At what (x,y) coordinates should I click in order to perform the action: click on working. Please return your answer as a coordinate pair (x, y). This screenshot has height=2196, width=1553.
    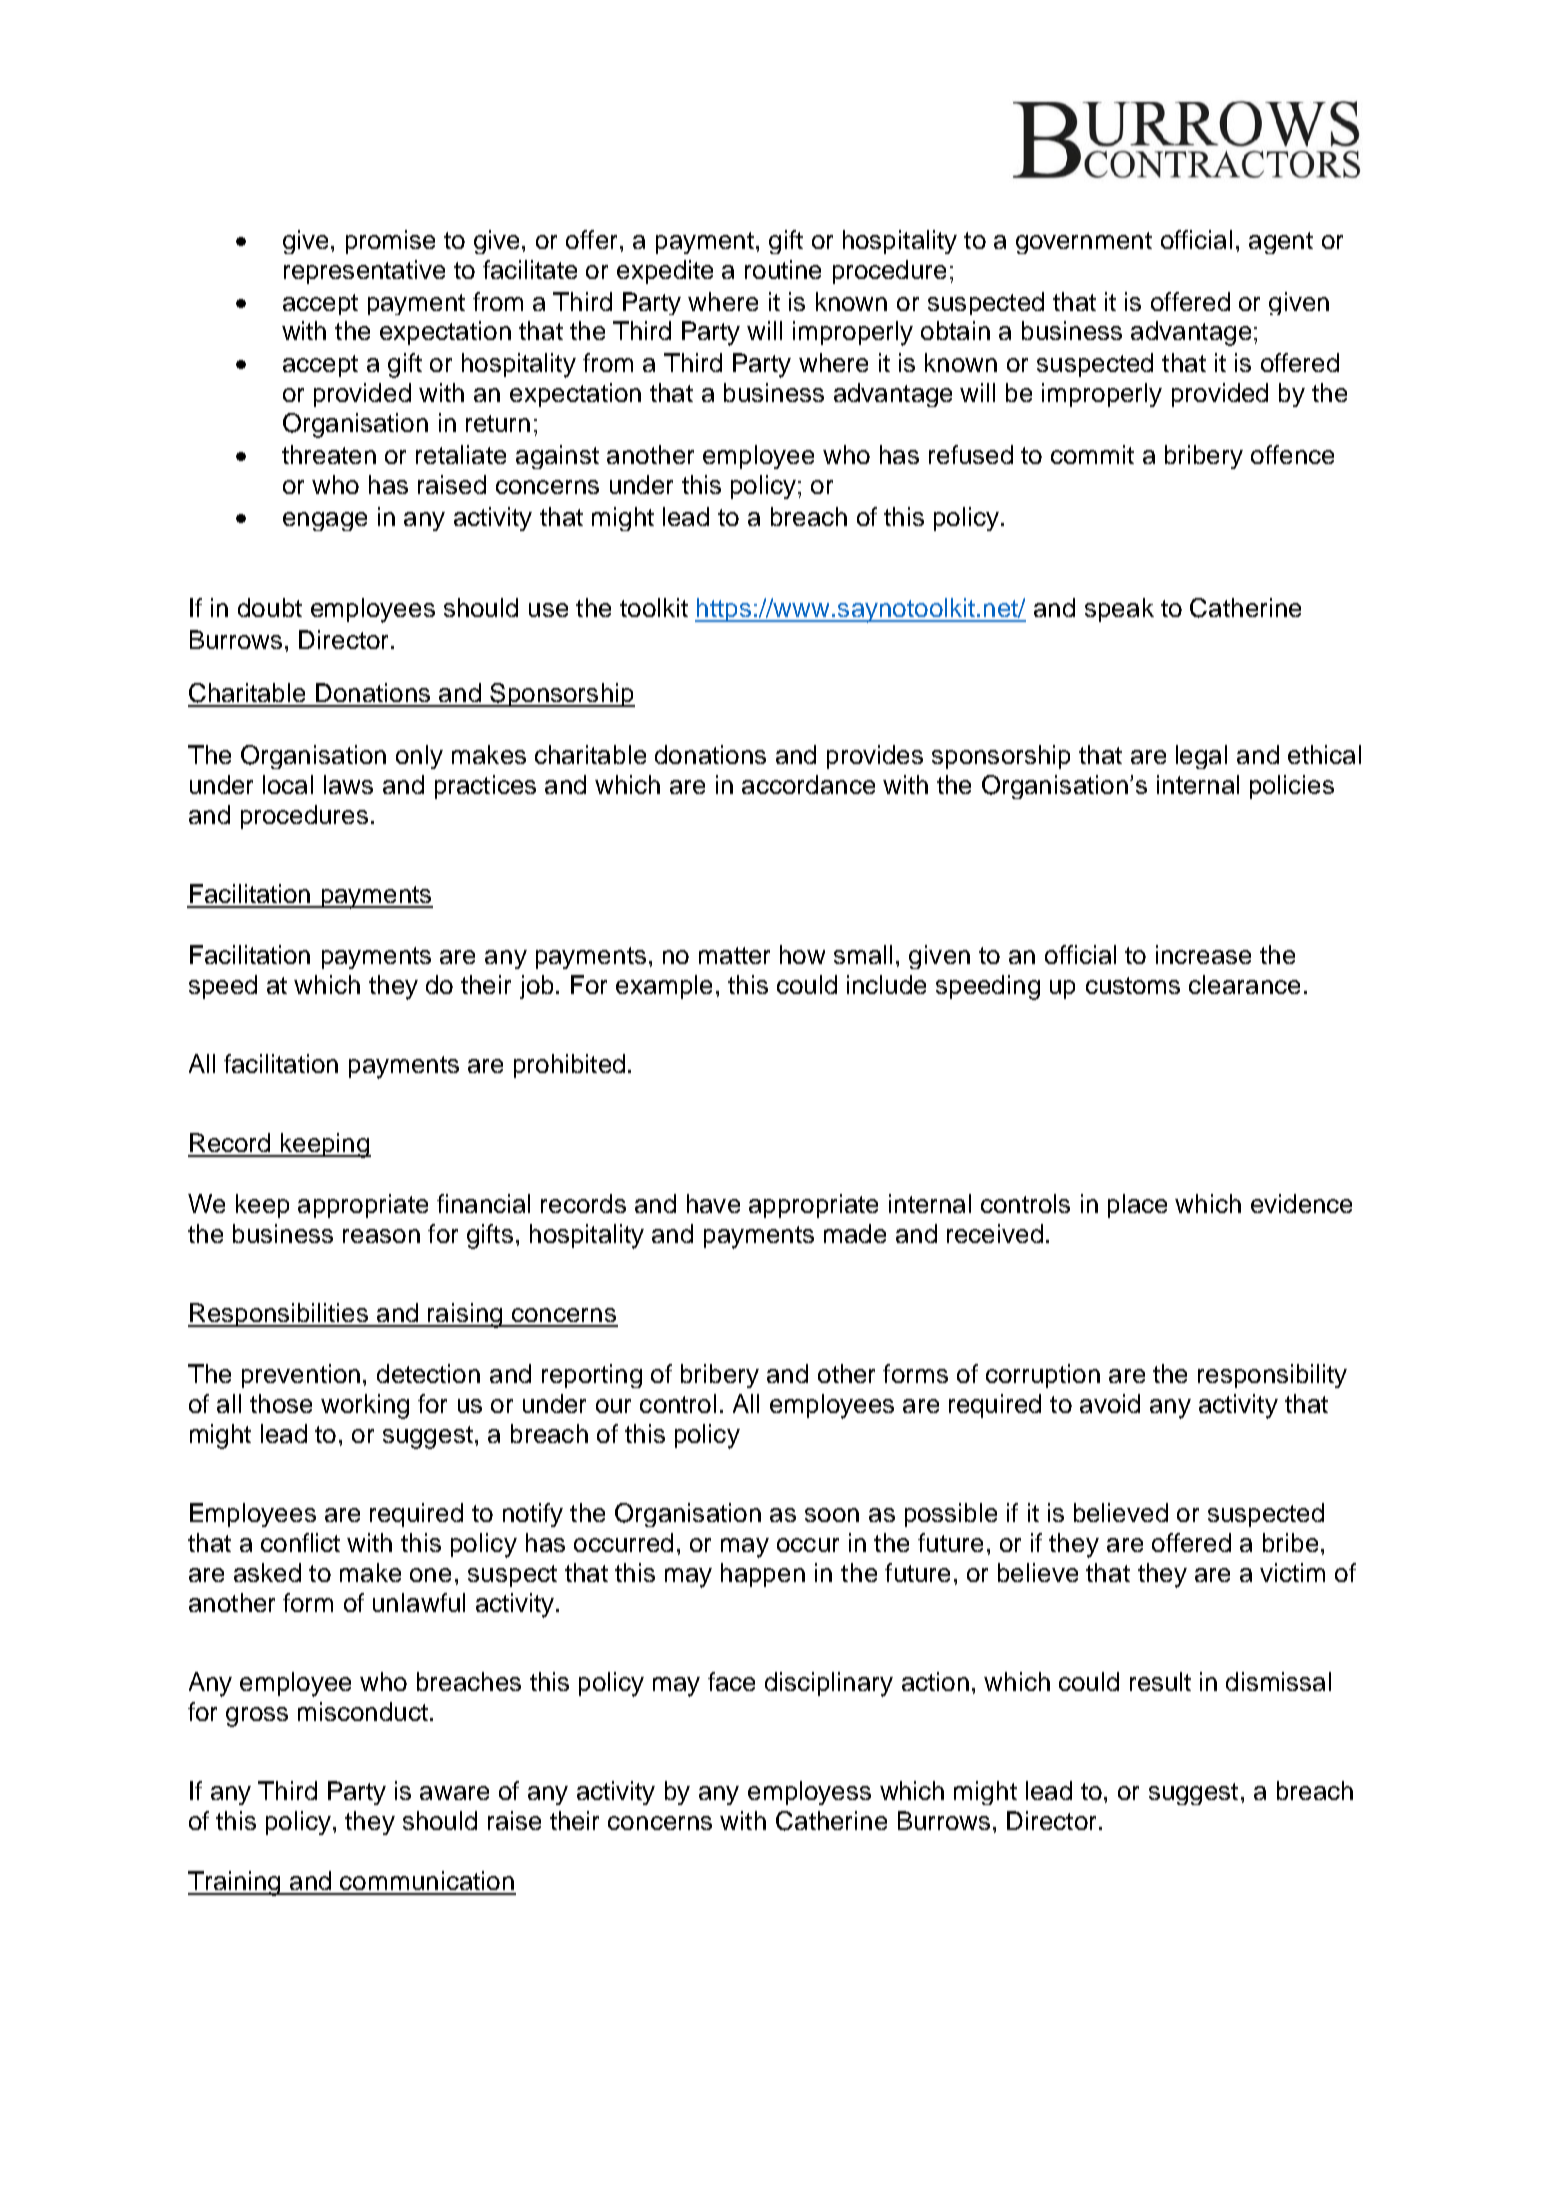
    Looking at the image, I should click on (365, 1406).
